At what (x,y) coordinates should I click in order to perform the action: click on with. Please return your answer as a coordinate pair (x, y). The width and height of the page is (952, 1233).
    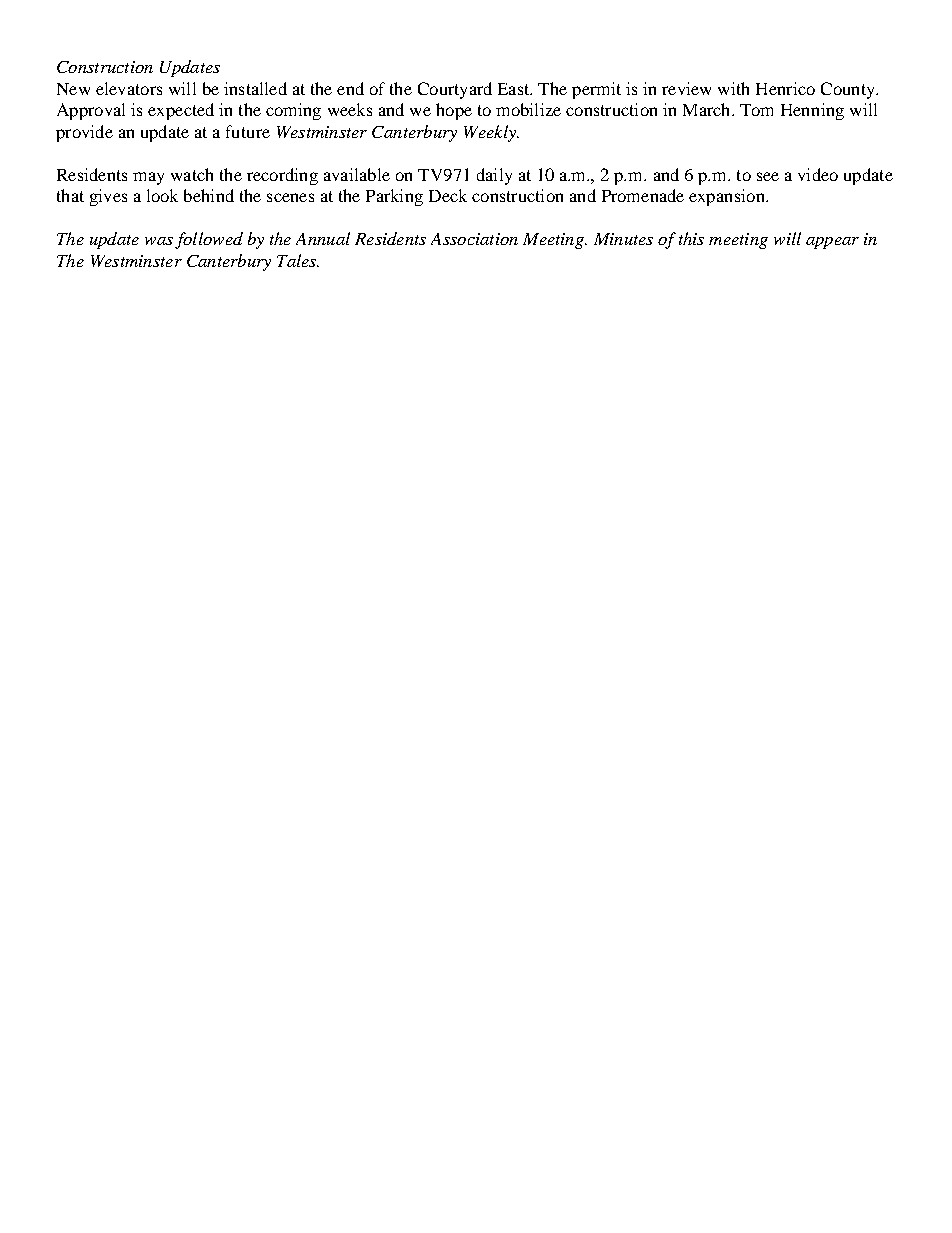
    Looking at the image, I should click on (733, 88).
